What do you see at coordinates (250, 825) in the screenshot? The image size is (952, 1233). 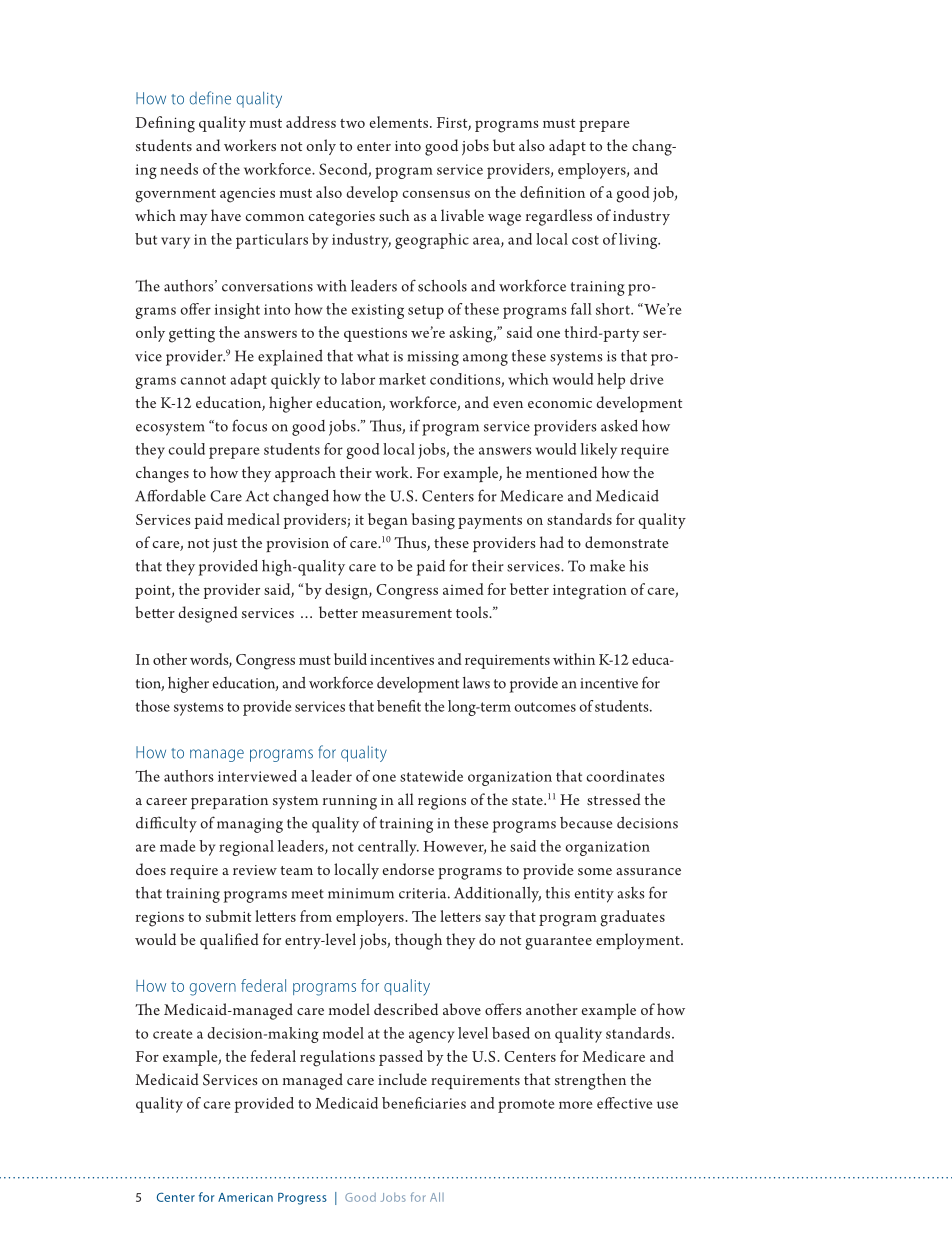 I see `managing` at bounding box center [250, 825].
